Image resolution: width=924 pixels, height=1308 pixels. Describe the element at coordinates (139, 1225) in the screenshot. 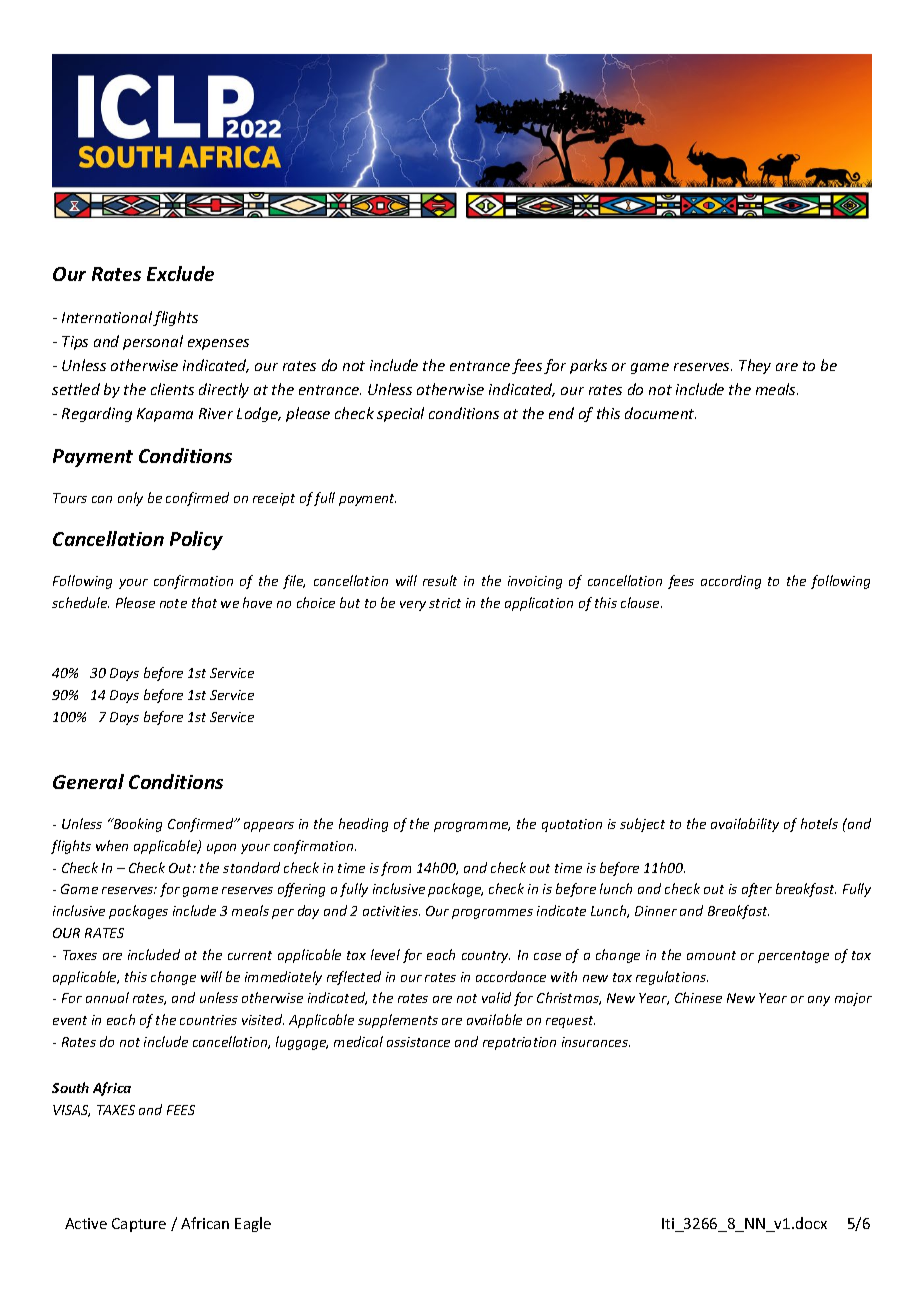

I see `Capture` at that location.
